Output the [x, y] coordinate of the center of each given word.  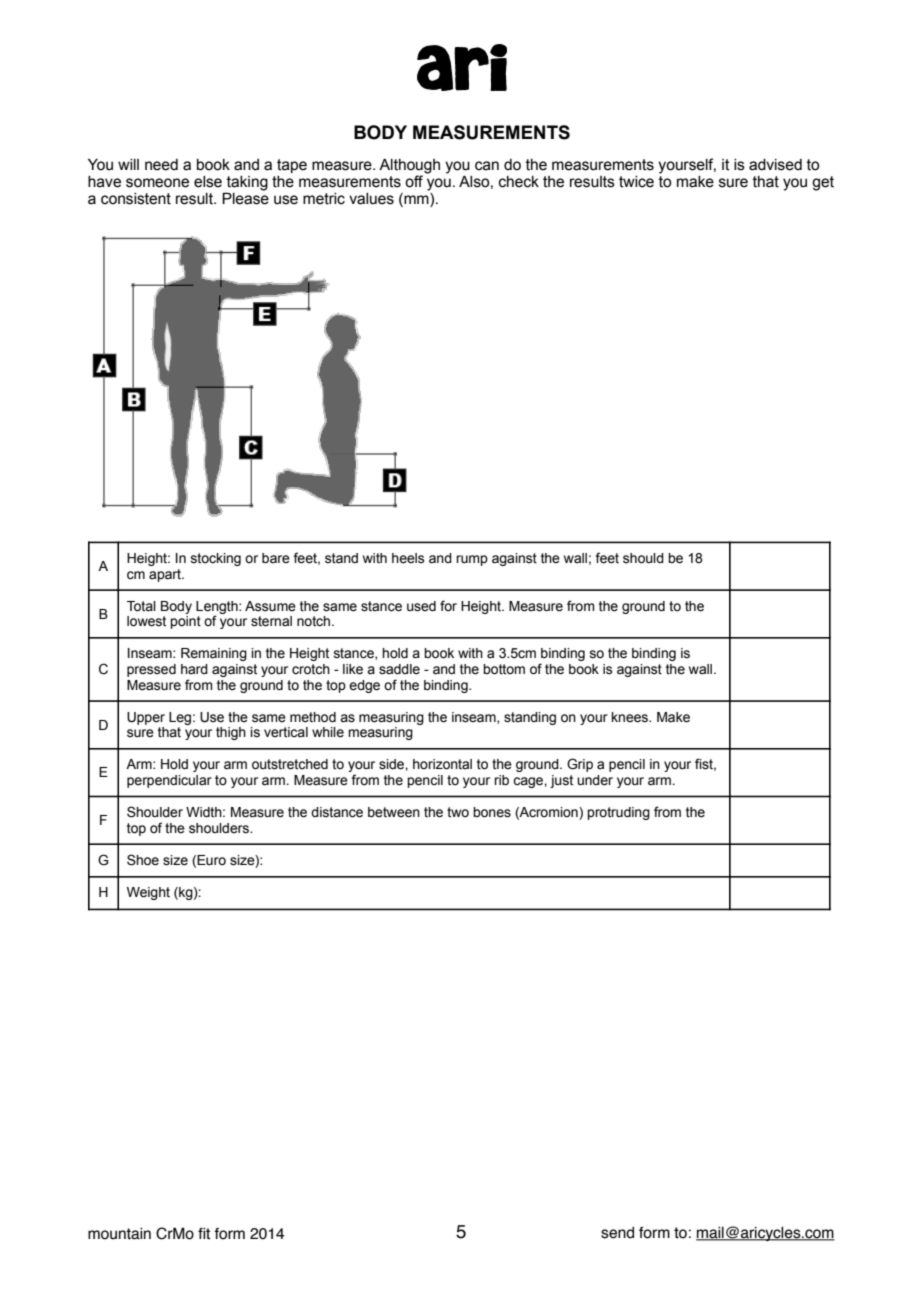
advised [775, 165]
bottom [504, 669]
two [458, 812]
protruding [618, 813]
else [208, 182]
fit [204, 1234]
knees [631, 717]
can [487, 166]
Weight [148, 893]
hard [194, 669]
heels [408, 558]
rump [472, 560]
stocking [216, 559]
